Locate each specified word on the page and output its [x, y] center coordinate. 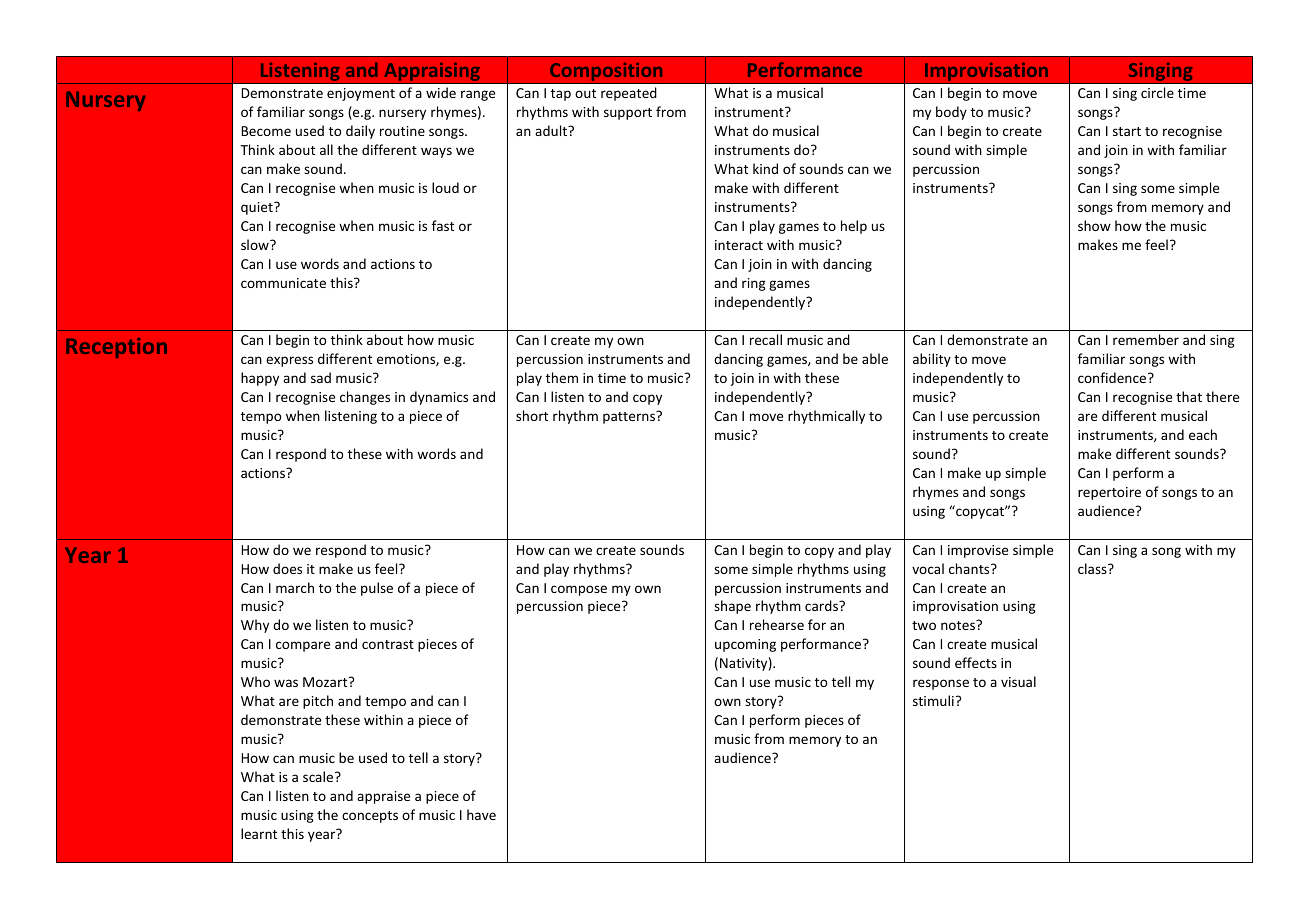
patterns [630, 417]
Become [266, 131]
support [628, 114]
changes [365, 398]
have [481, 814]
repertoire [1109, 493]
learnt [259, 833]
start [1127, 131]
